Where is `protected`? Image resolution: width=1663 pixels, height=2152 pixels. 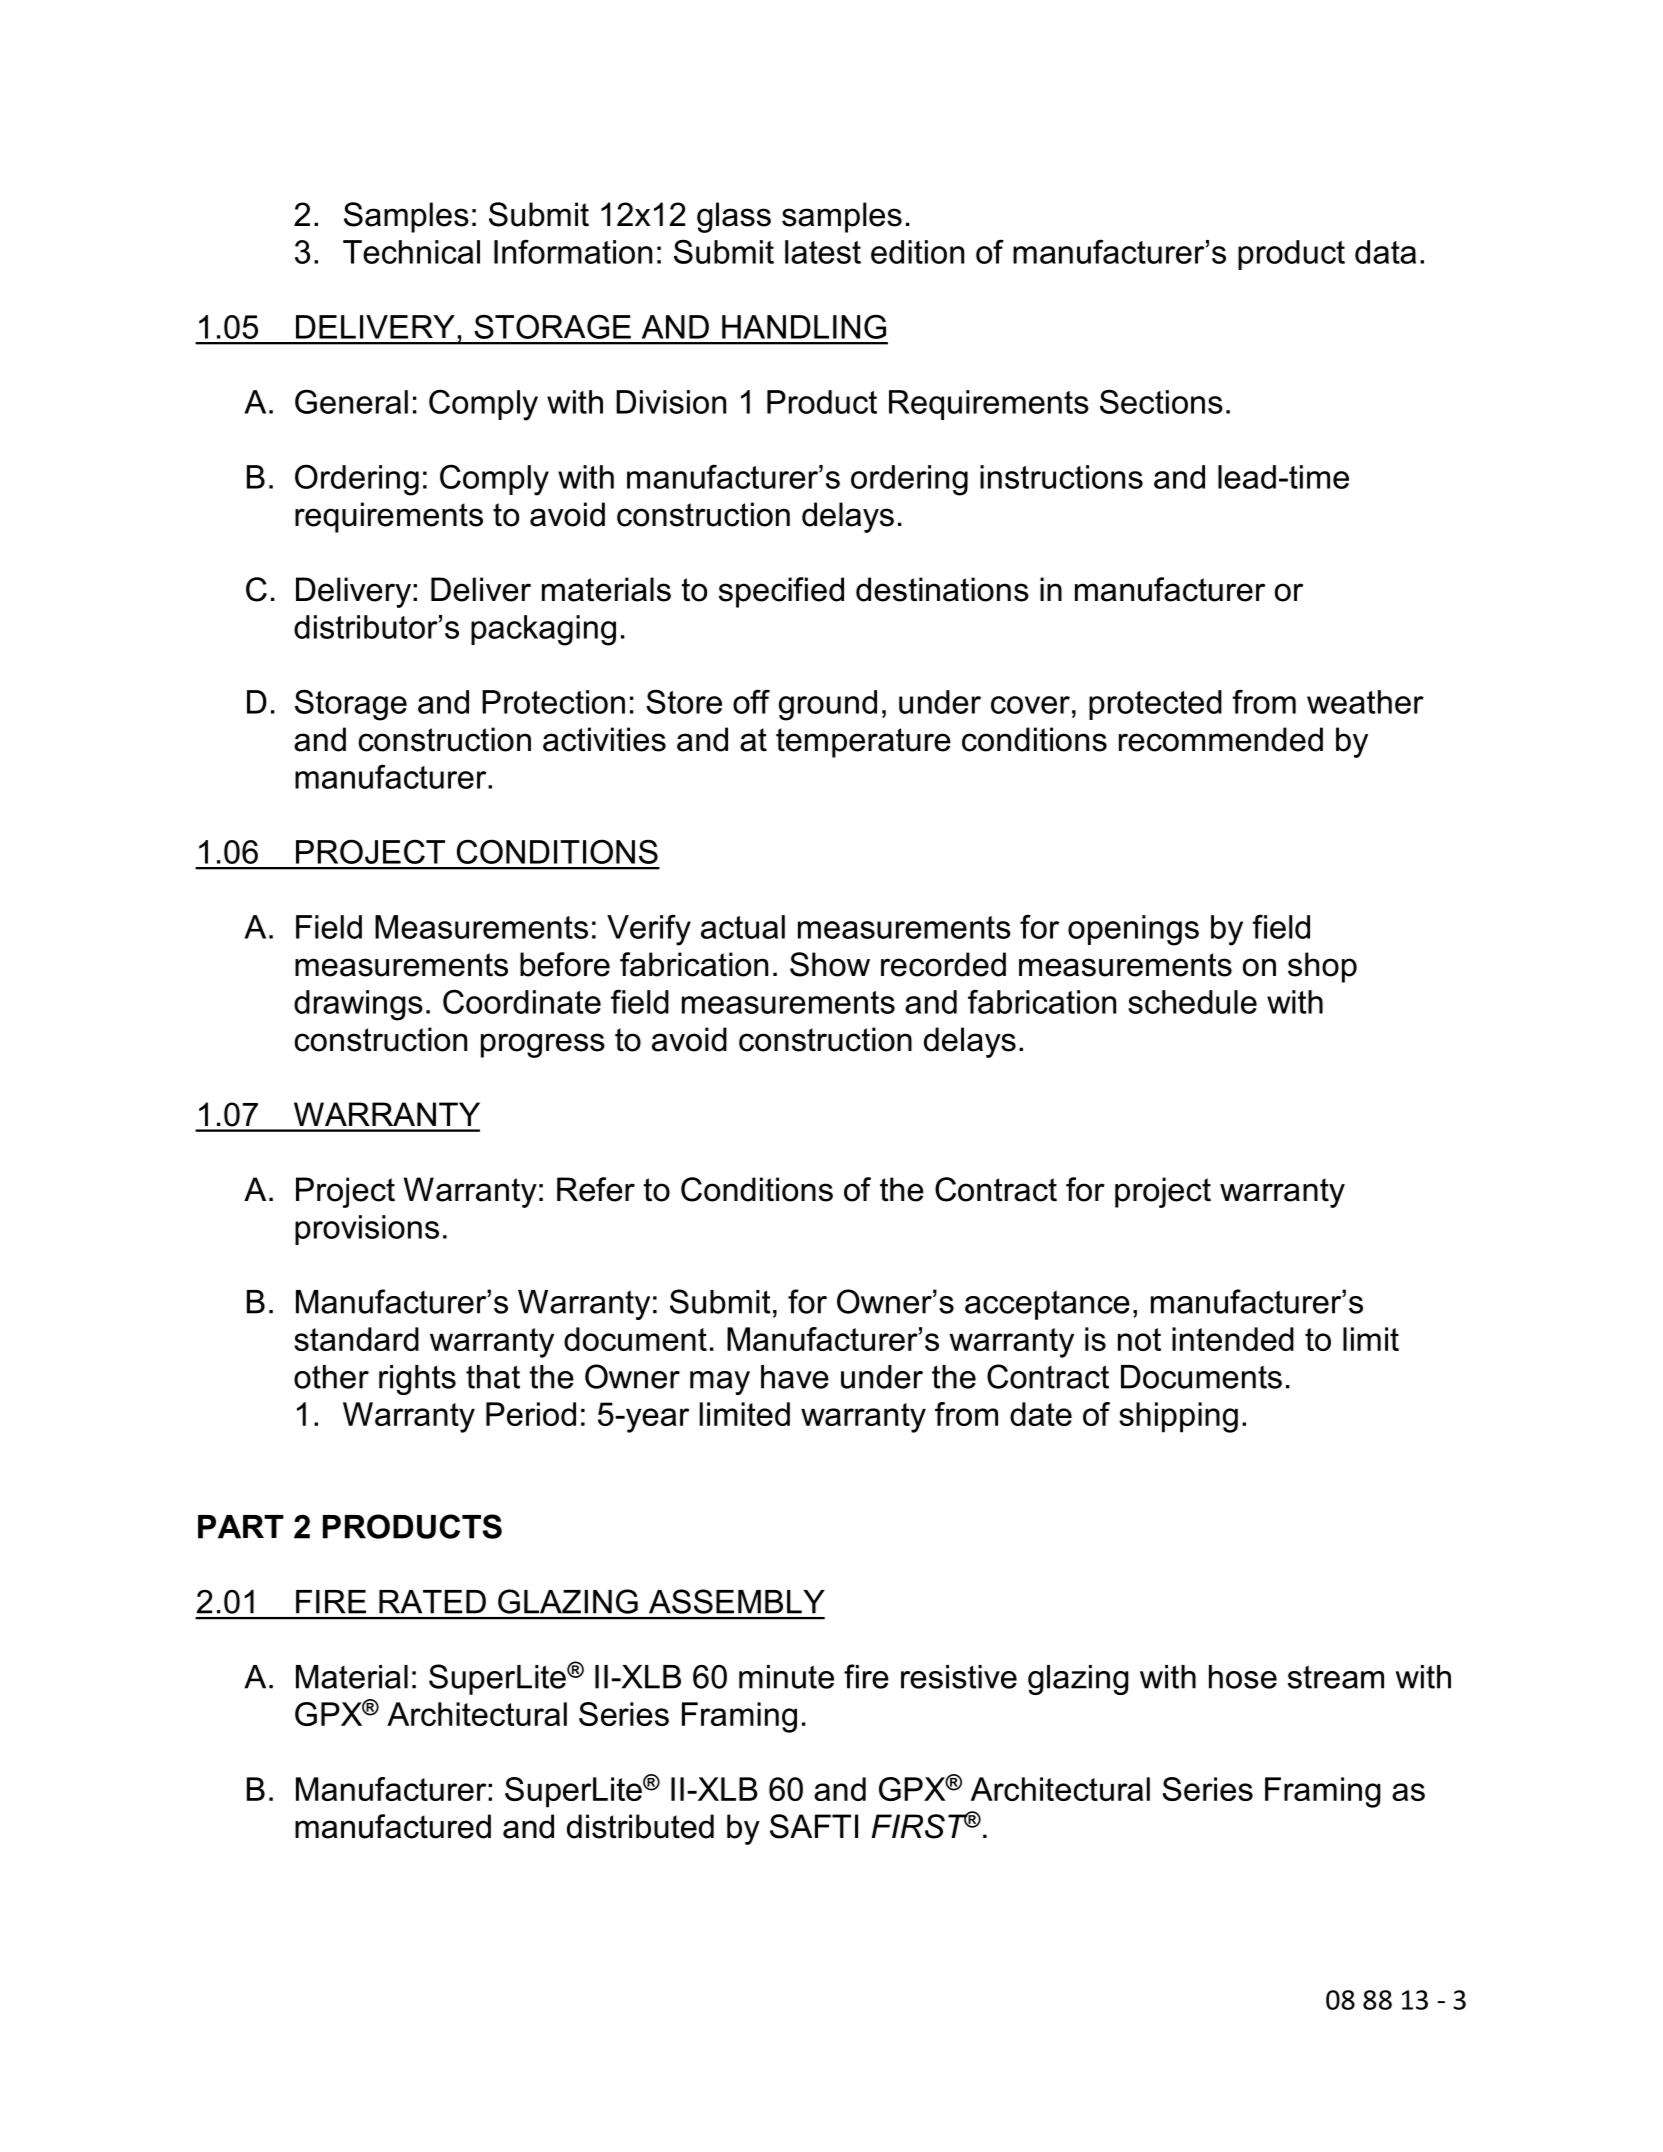 protected is located at coordinates (1155, 705).
